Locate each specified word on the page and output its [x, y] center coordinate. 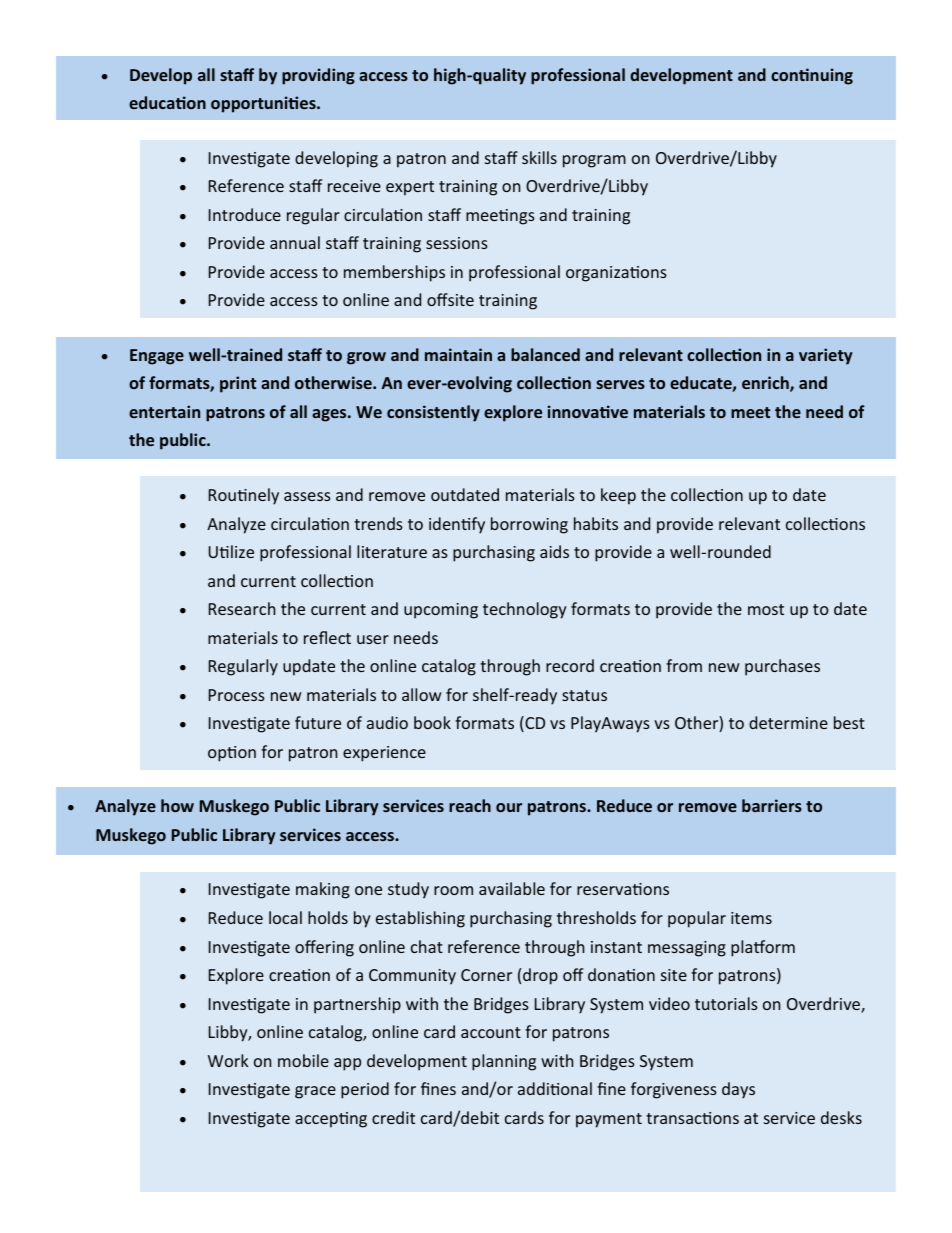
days [738, 1090]
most [766, 609]
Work [228, 1060]
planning [504, 1062]
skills [539, 157]
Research [242, 608]
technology [525, 610]
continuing [812, 76]
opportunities [264, 104]
